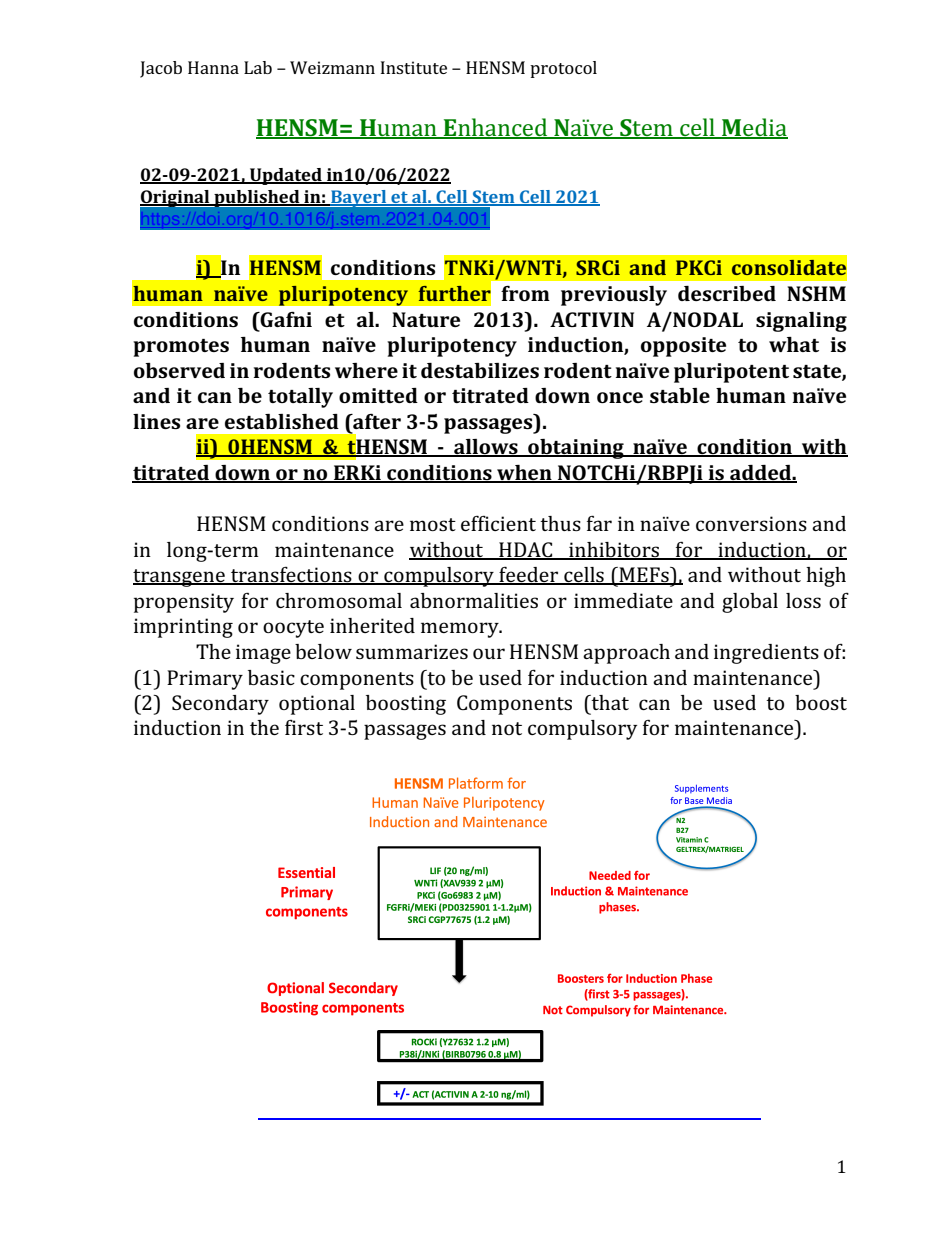 This document has width=952, height=1233. Describe the element at coordinates (258, 67) in the document. I see `Lab` at that location.
